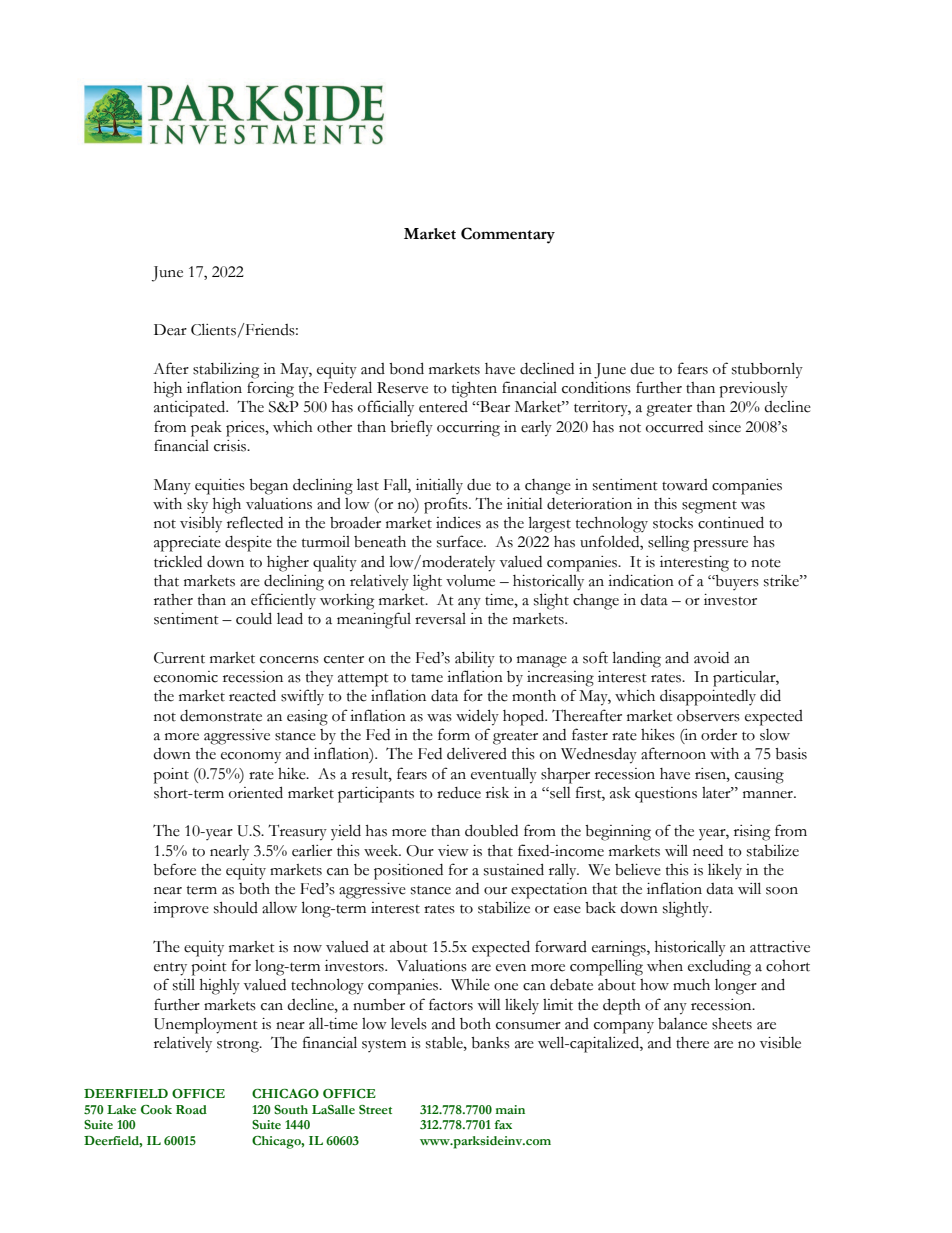  What do you see at coordinates (510, 1109) in the screenshot?
I see `main` at bounding box center [510, 1109].
